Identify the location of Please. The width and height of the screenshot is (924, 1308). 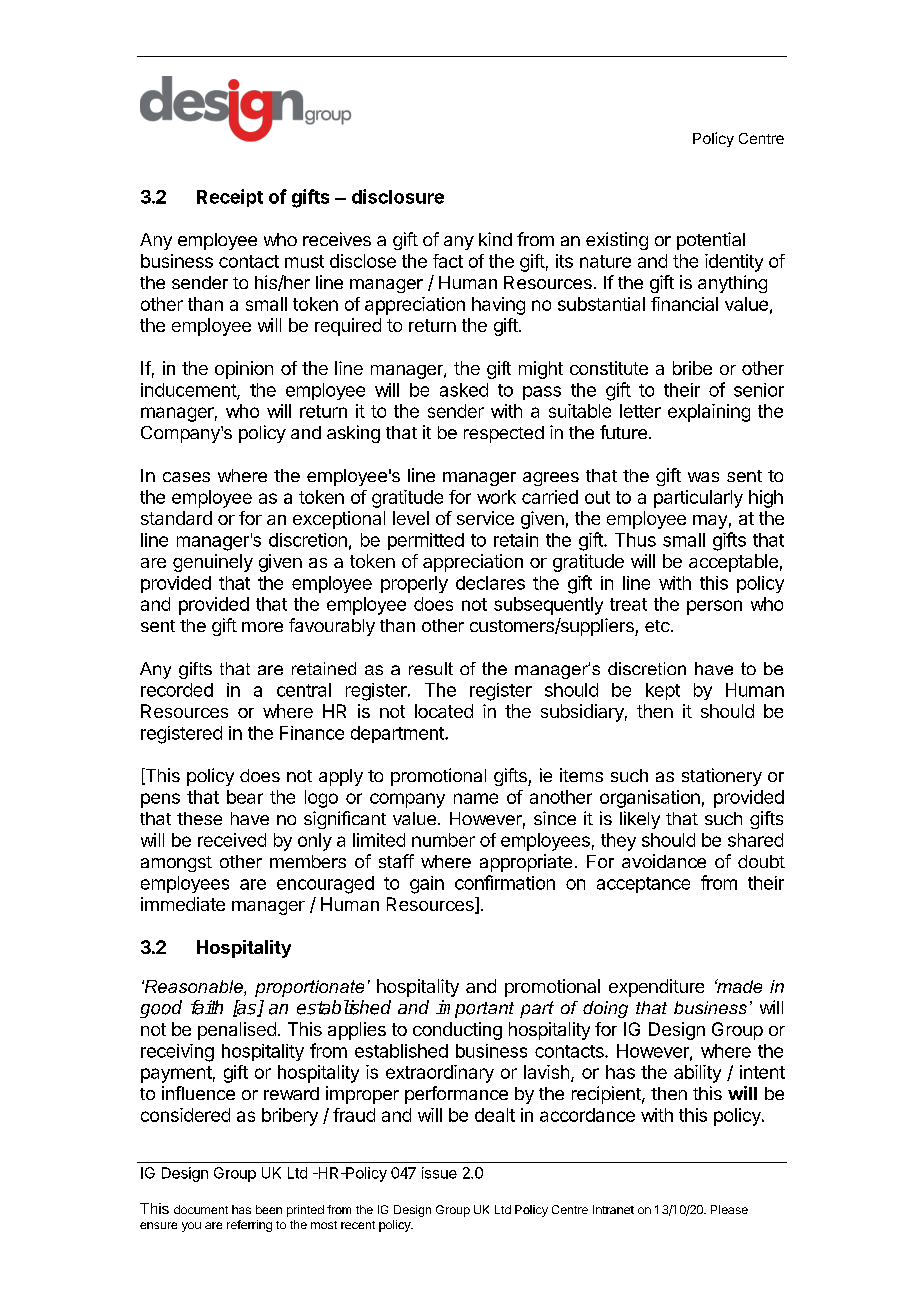
(729, 1209).
